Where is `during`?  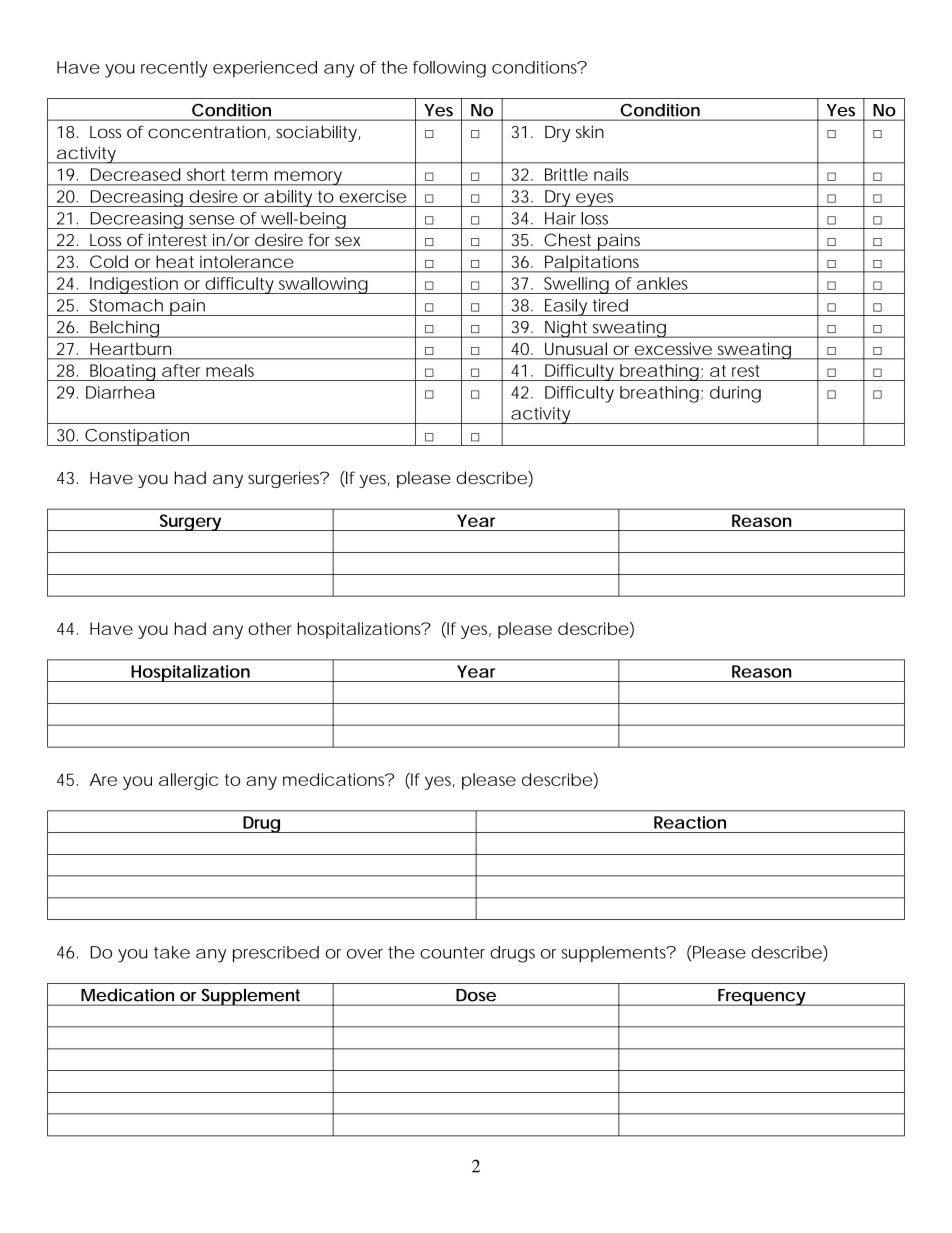
during is located at coordinates (735, 394).
